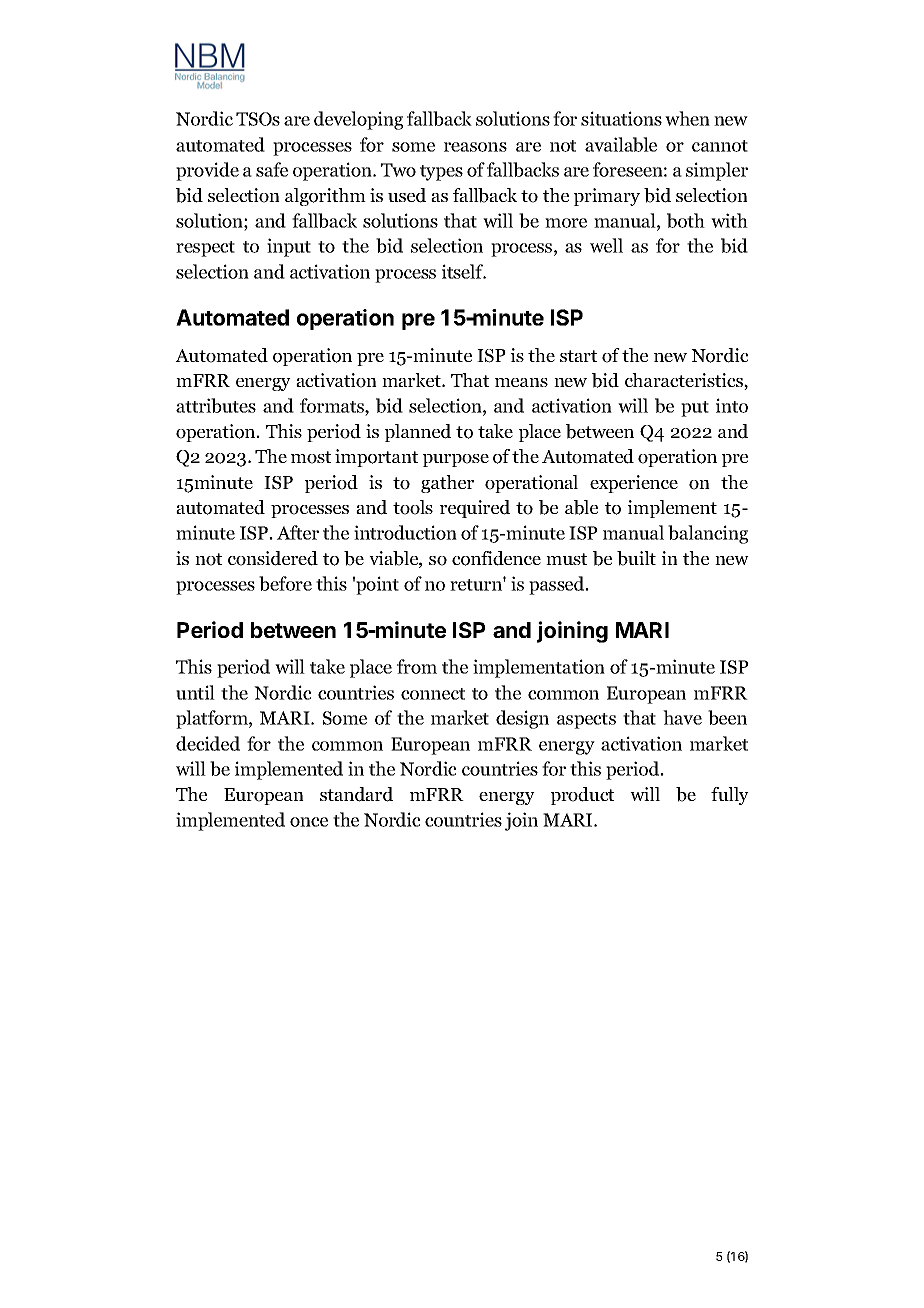  I want to click on well, so click(606, 245).
